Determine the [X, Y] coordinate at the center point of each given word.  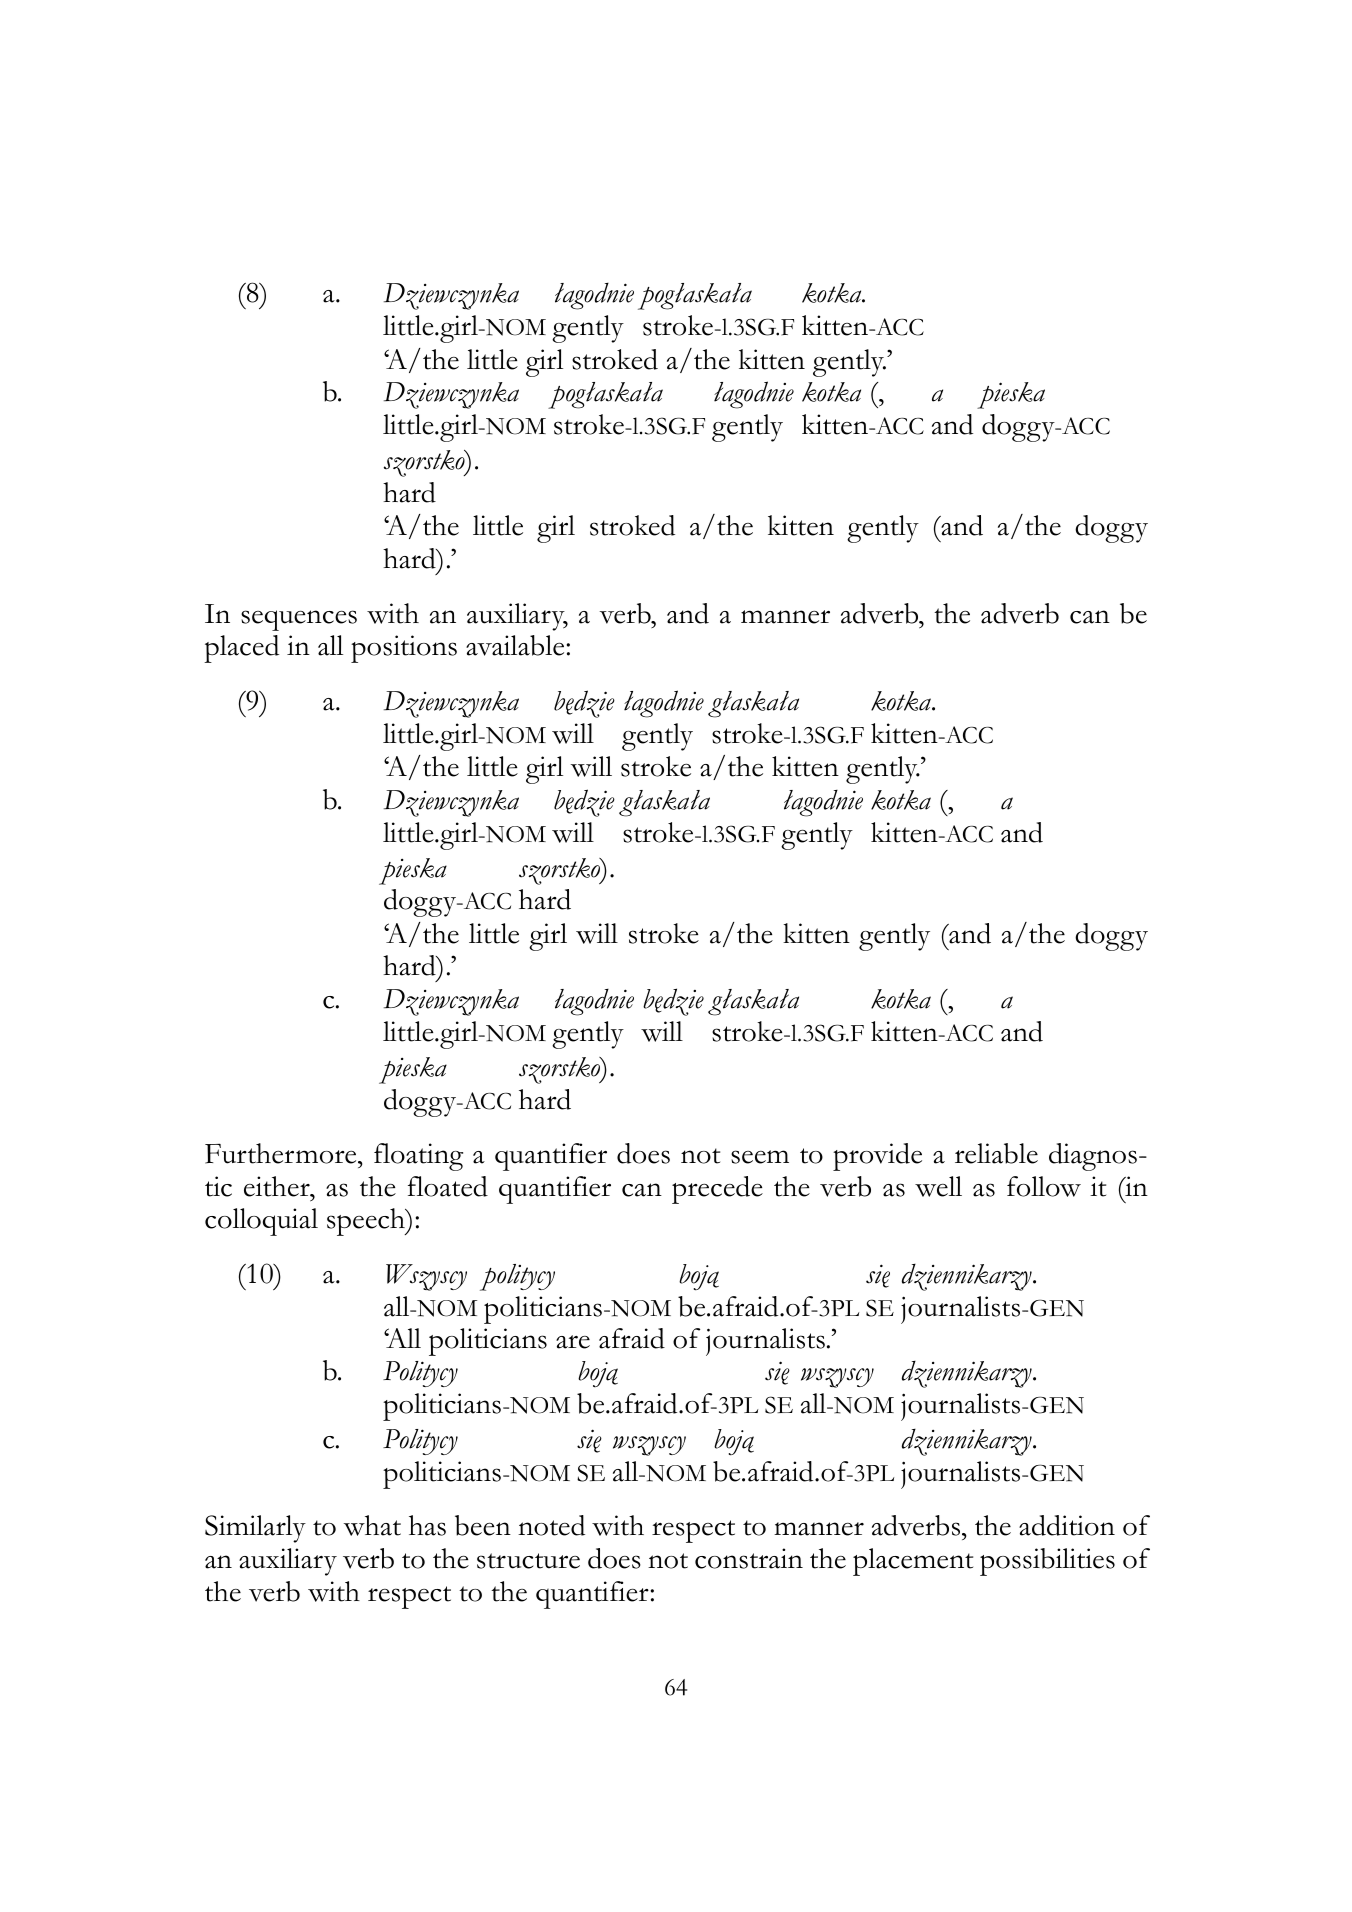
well [938, 1186]
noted [551, 1525]
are [573, 1342]
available [516, 645]
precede [717, 1190]
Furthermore [282, 1153]
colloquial [261, 1222]
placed [241, 649]
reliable [996, 1153]
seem [760, 1157]
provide [877, 1157]
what [372, 1525]
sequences [299, 620]
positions [404, 649]
